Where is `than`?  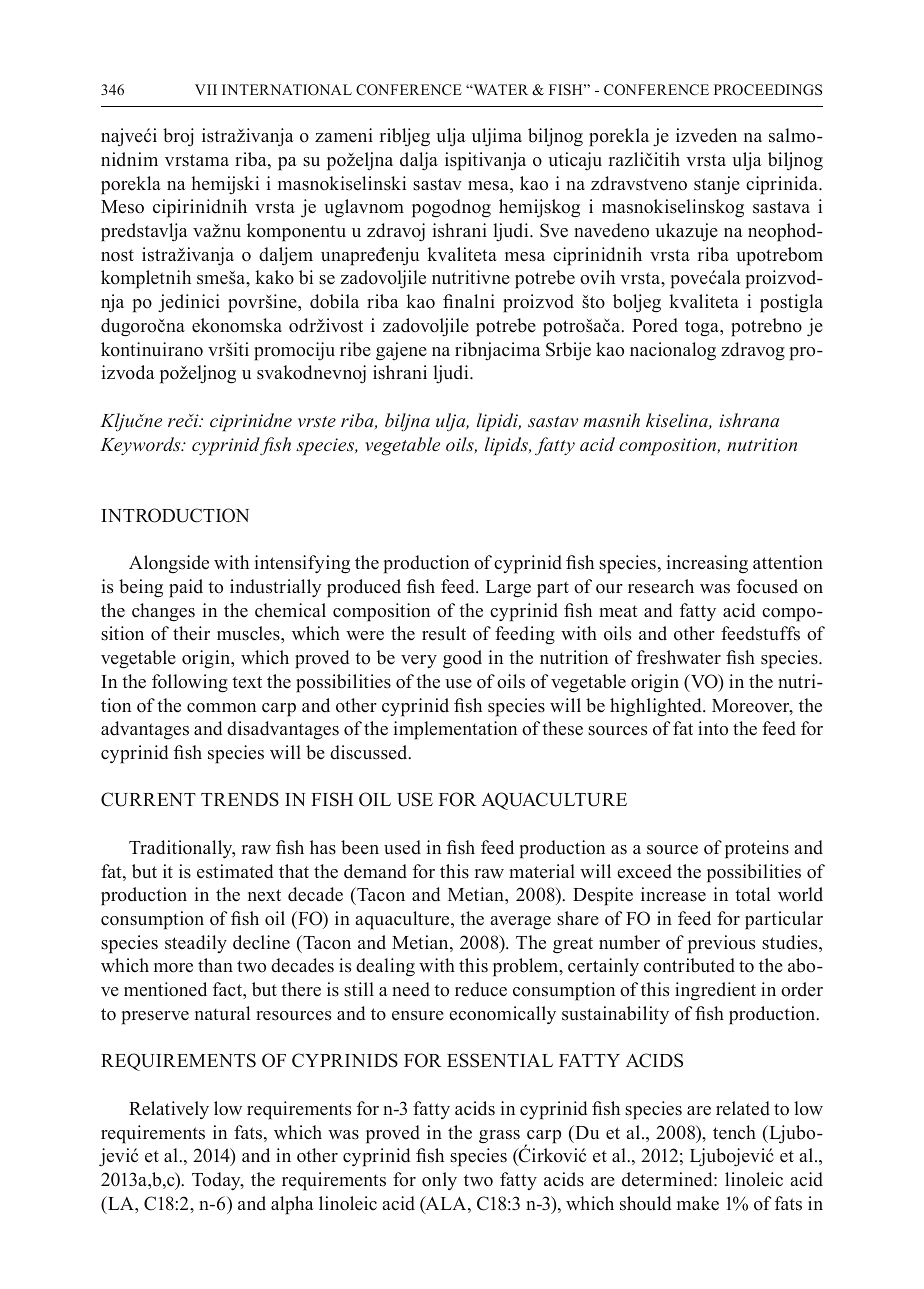 than is located at coordinates (215, 965).
